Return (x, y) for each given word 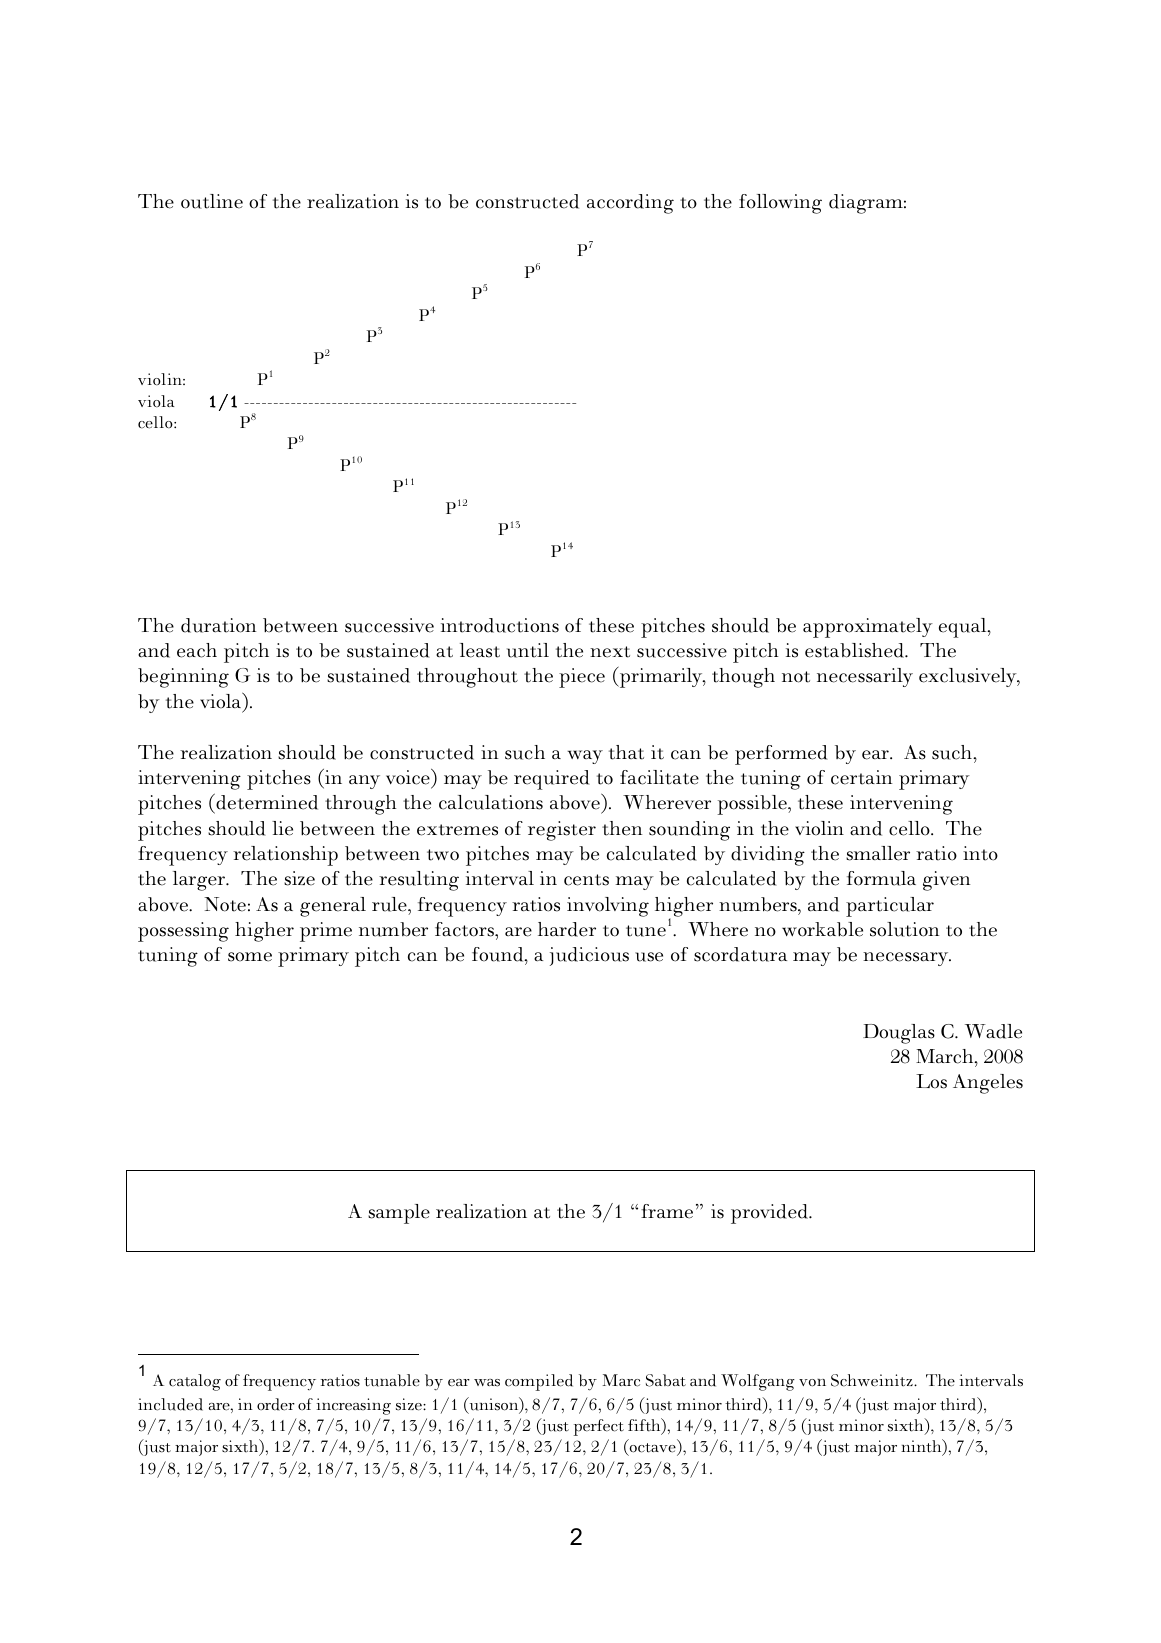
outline (212, 201)
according (630, 204)
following (780, 204)
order (276, 1404)
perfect (598, 1427)
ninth (922, 1447)
